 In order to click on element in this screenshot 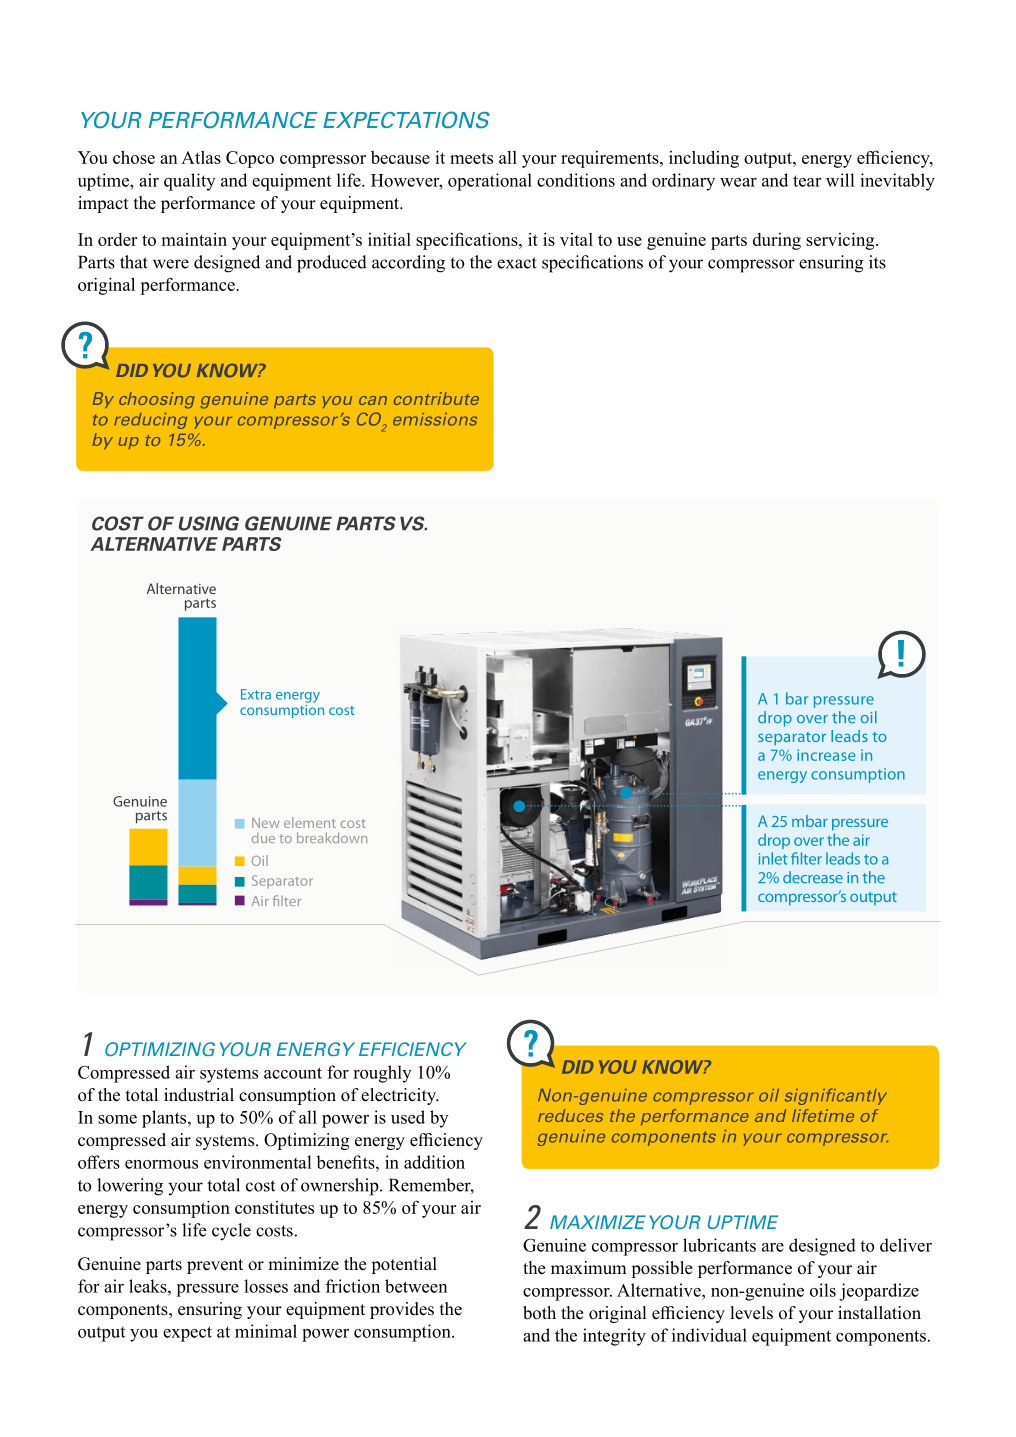, I will do `click(310, 822)`.
